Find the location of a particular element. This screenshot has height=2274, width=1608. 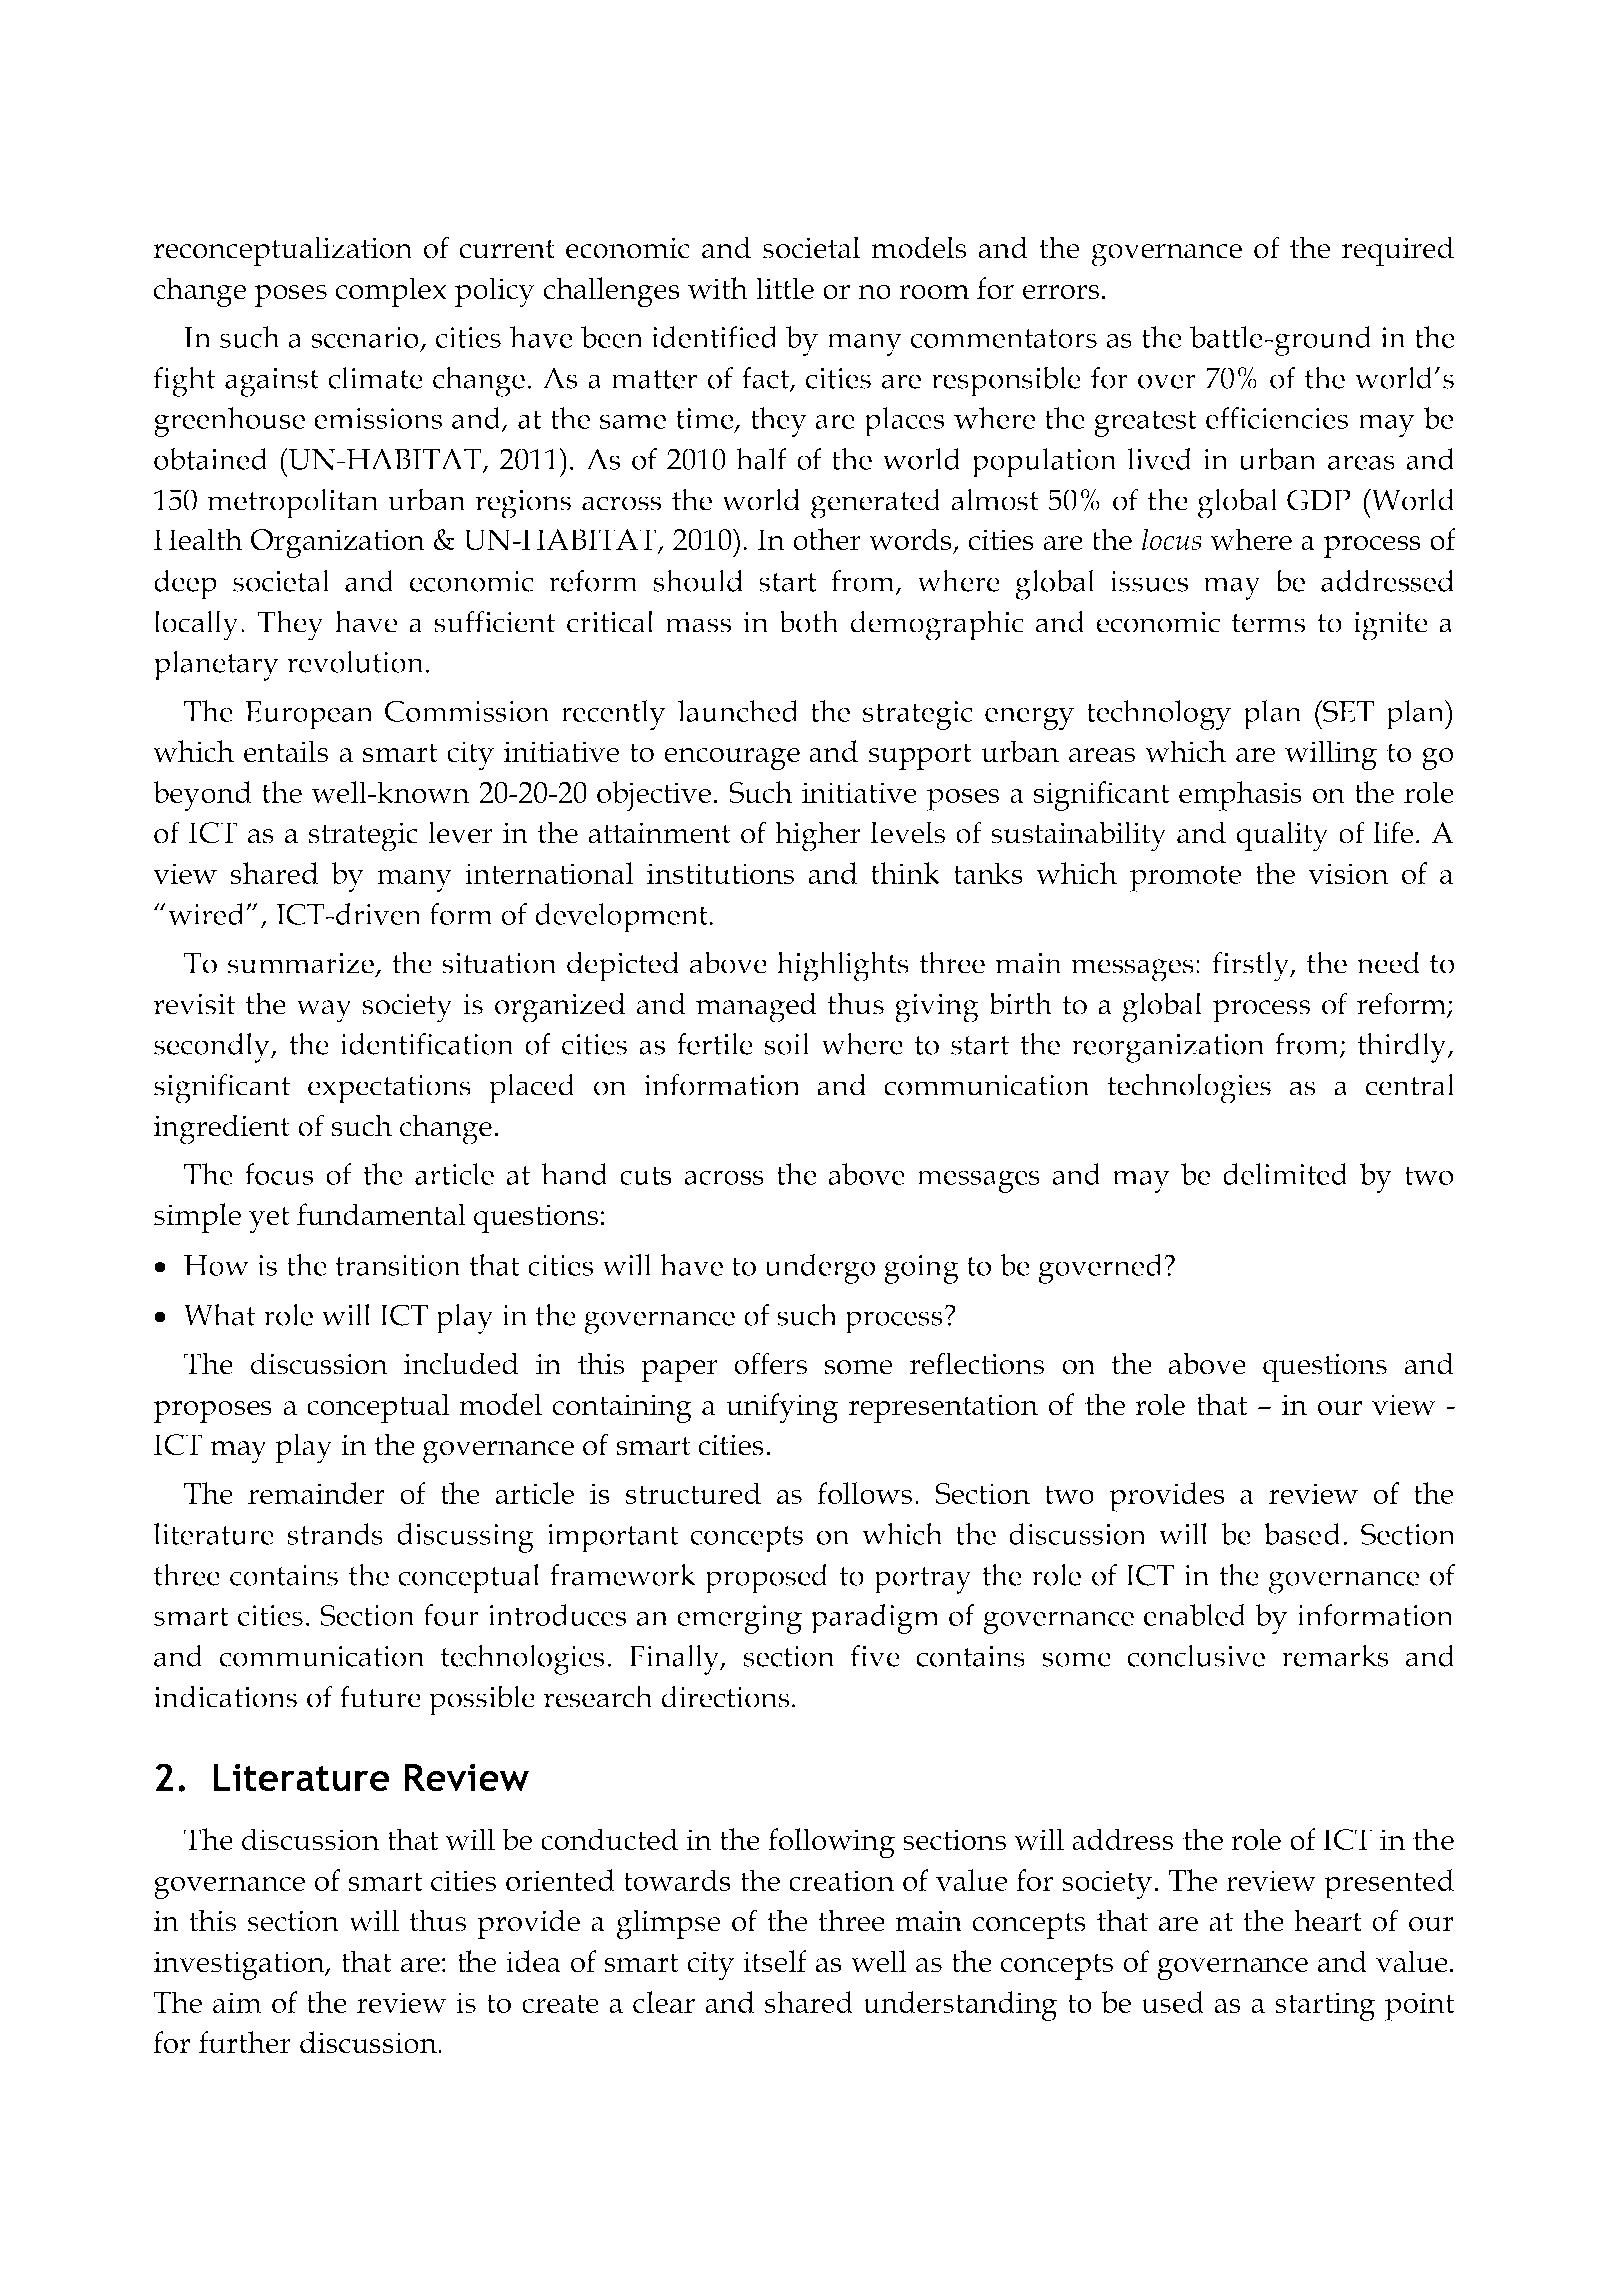

scenario is located at coordinates (365, 337).
